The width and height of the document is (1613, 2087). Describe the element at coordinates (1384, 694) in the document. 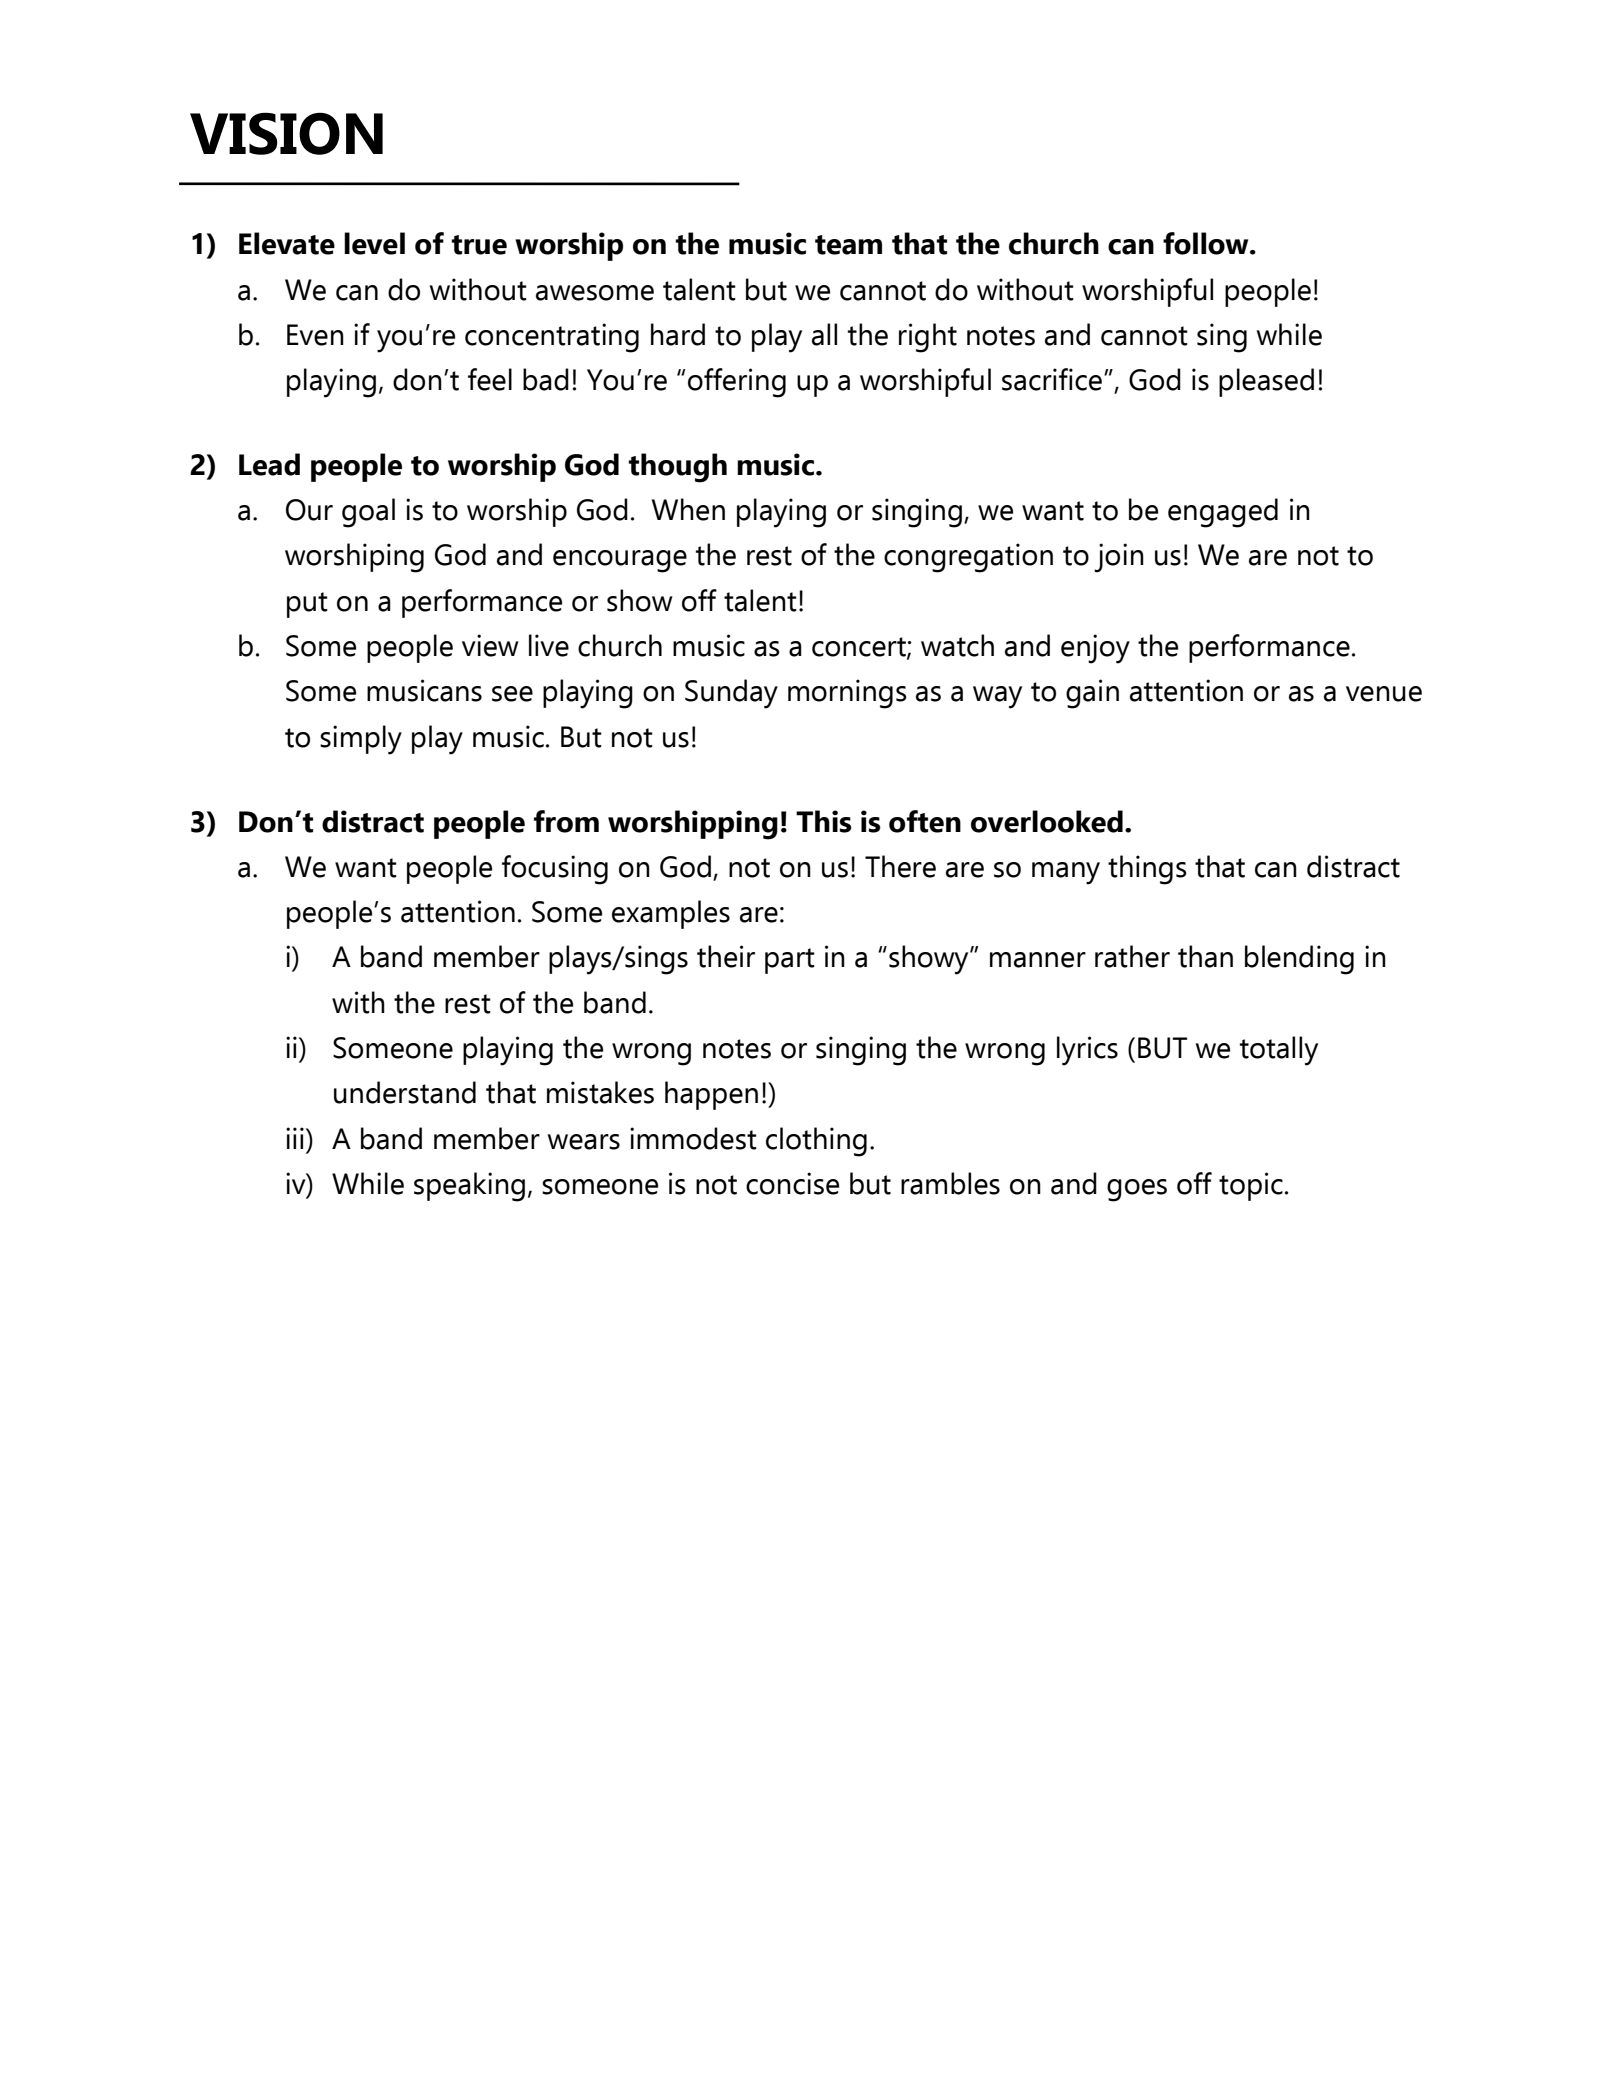

I see `venue` at that location.
